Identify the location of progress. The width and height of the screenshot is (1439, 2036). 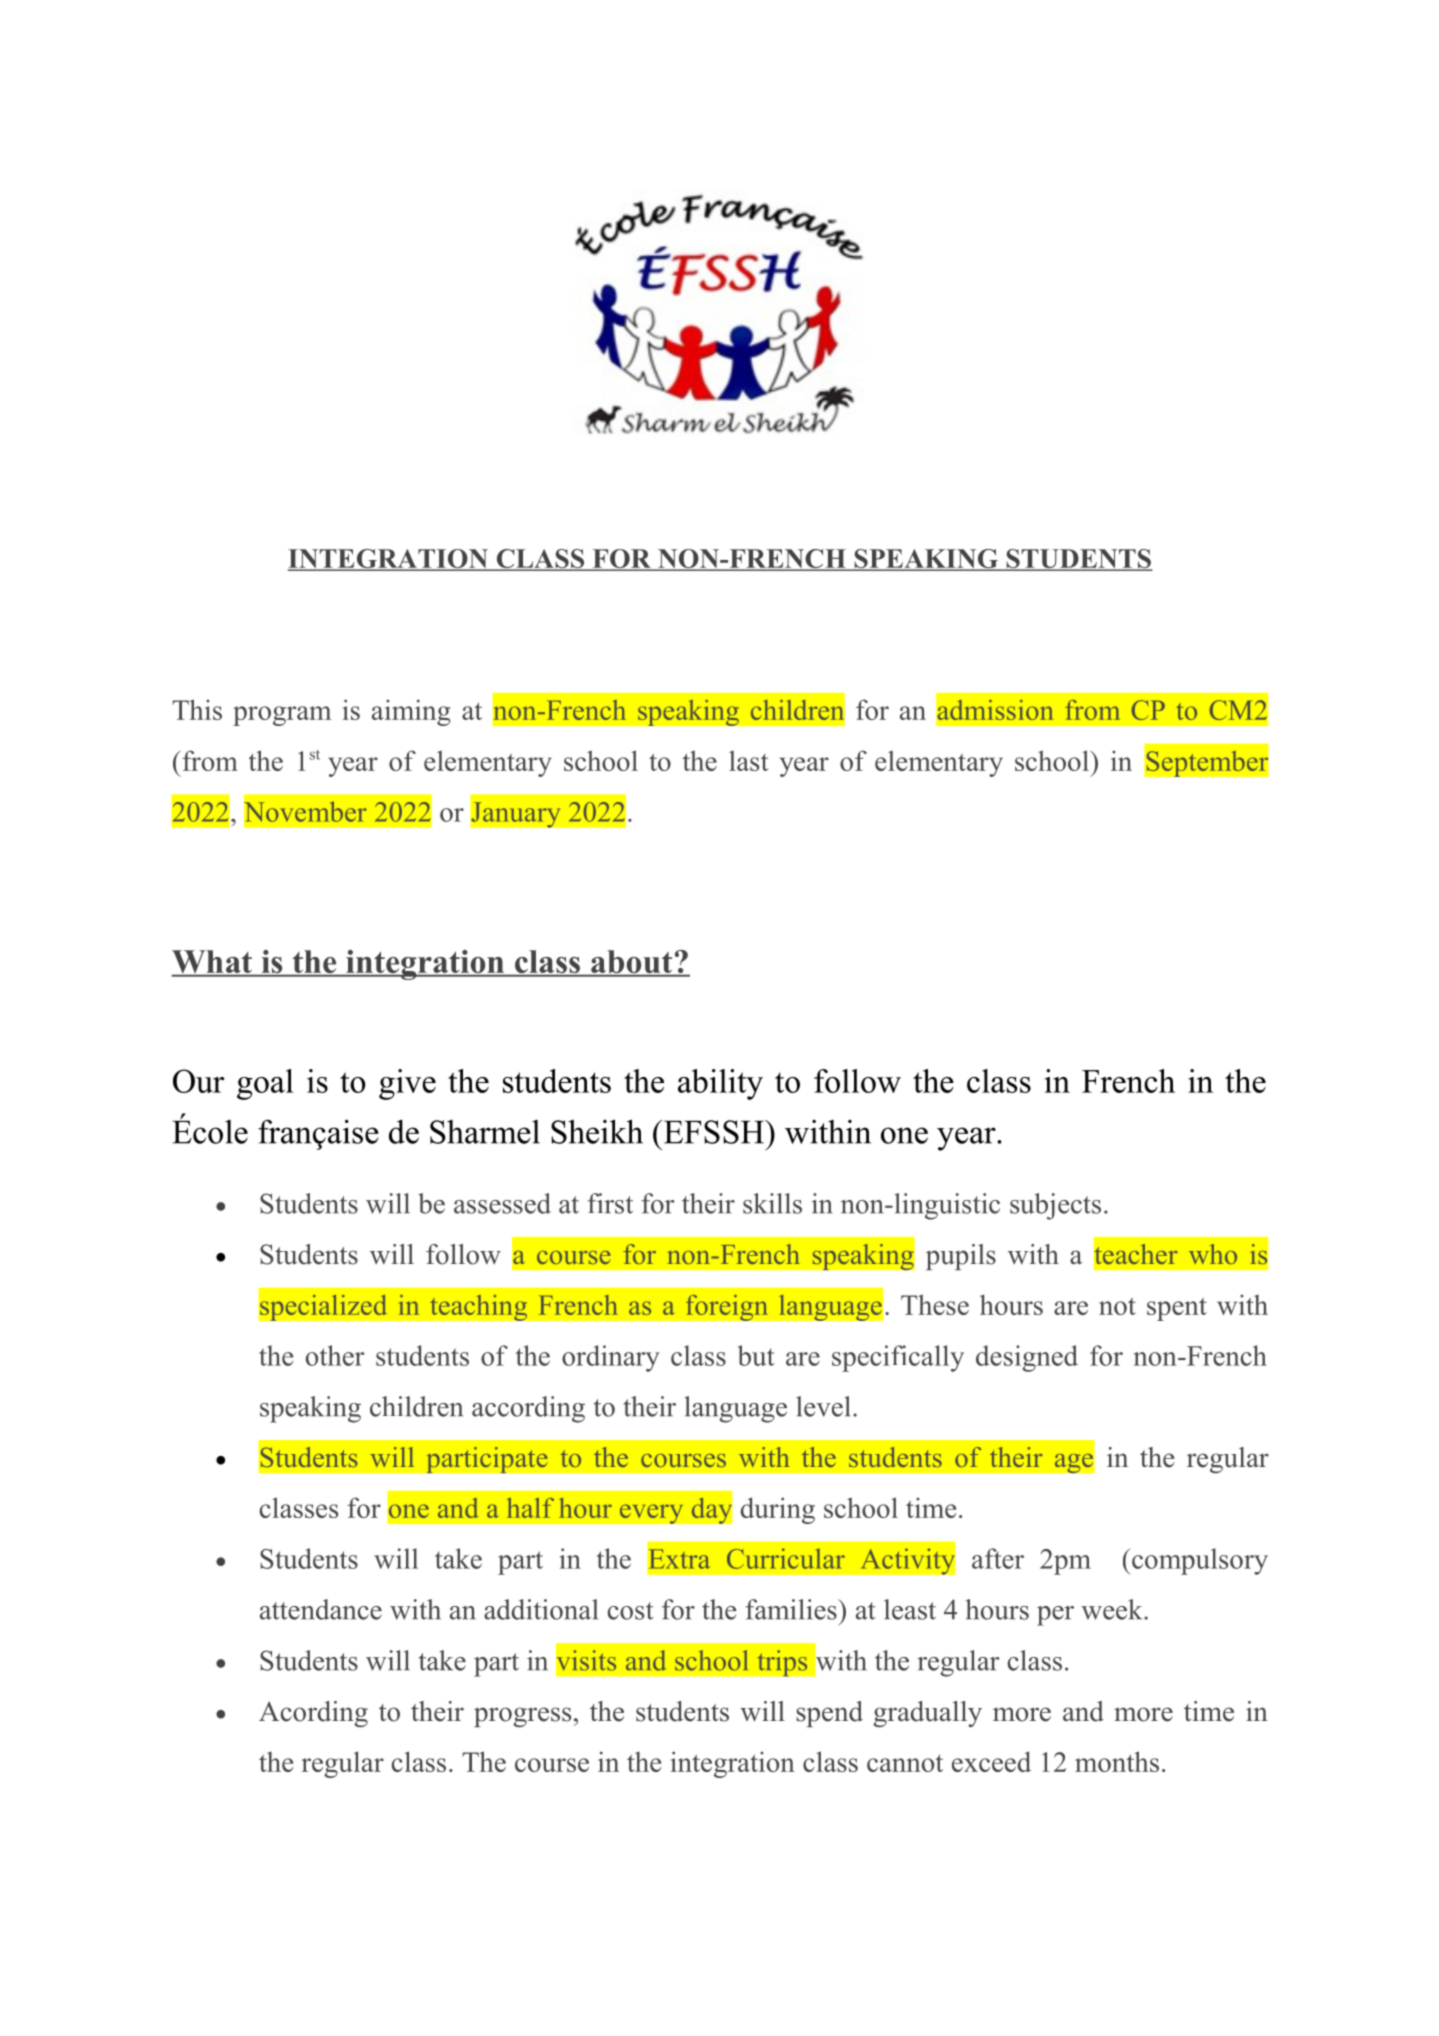
(522, 1717).
